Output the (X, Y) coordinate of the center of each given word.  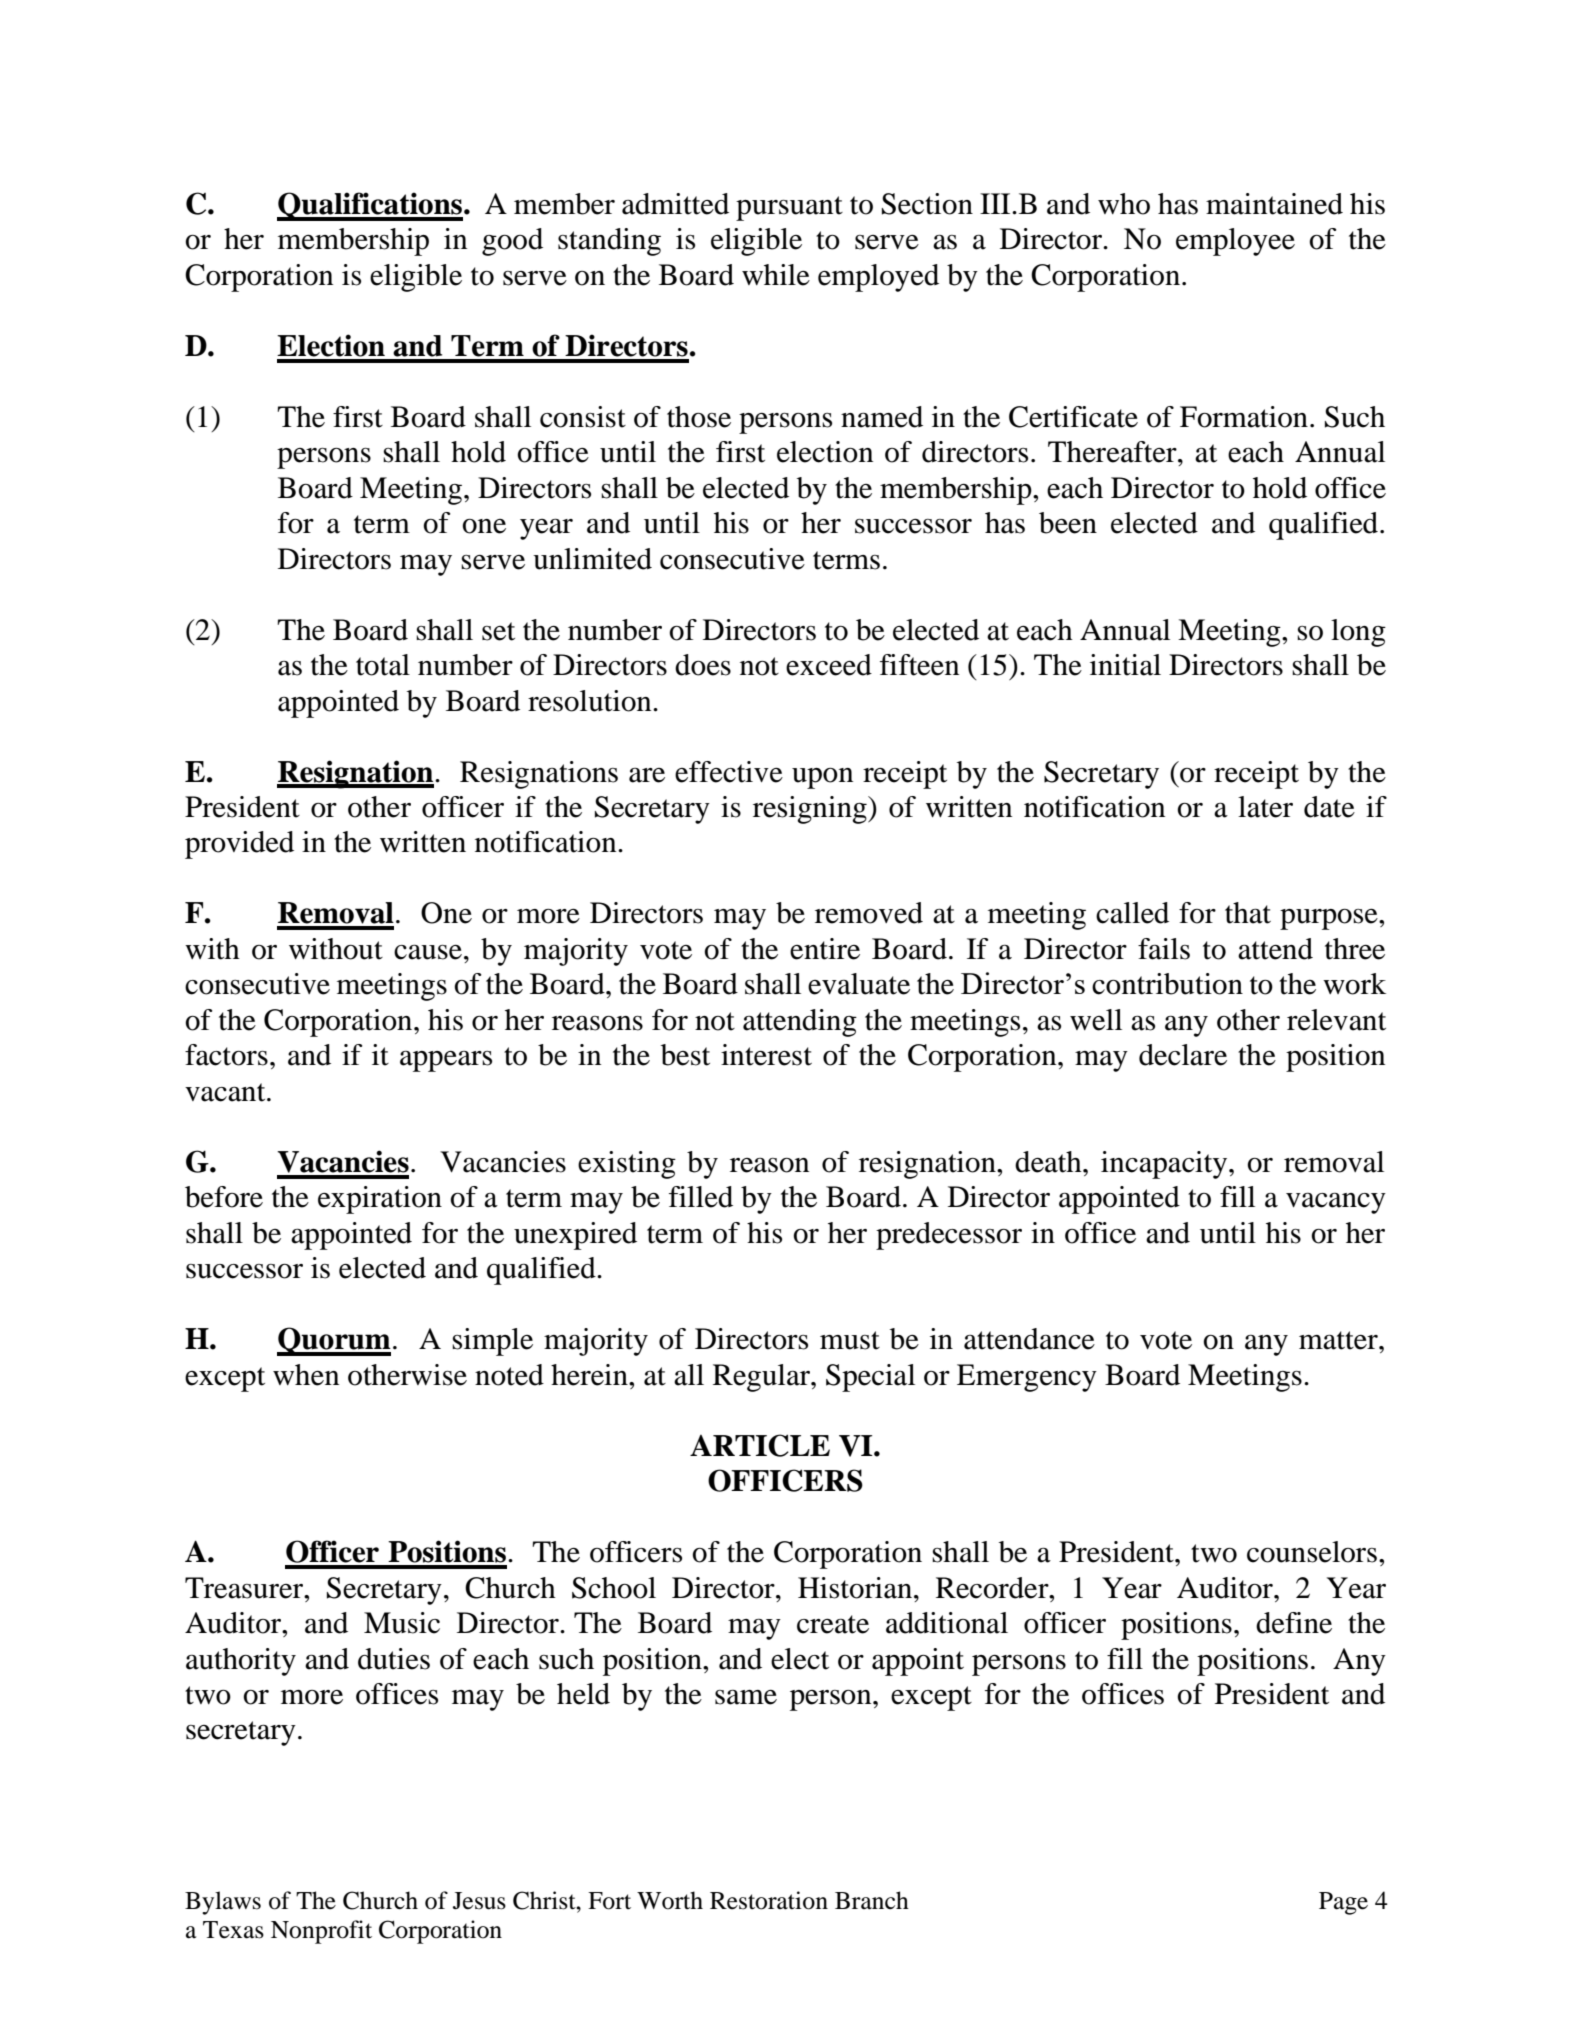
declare (1183, 1055)
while (776, 275)
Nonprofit (321, 1932)
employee (1235, 242)
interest (766, 1055)
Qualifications (370, 206)
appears (446, 1061)
